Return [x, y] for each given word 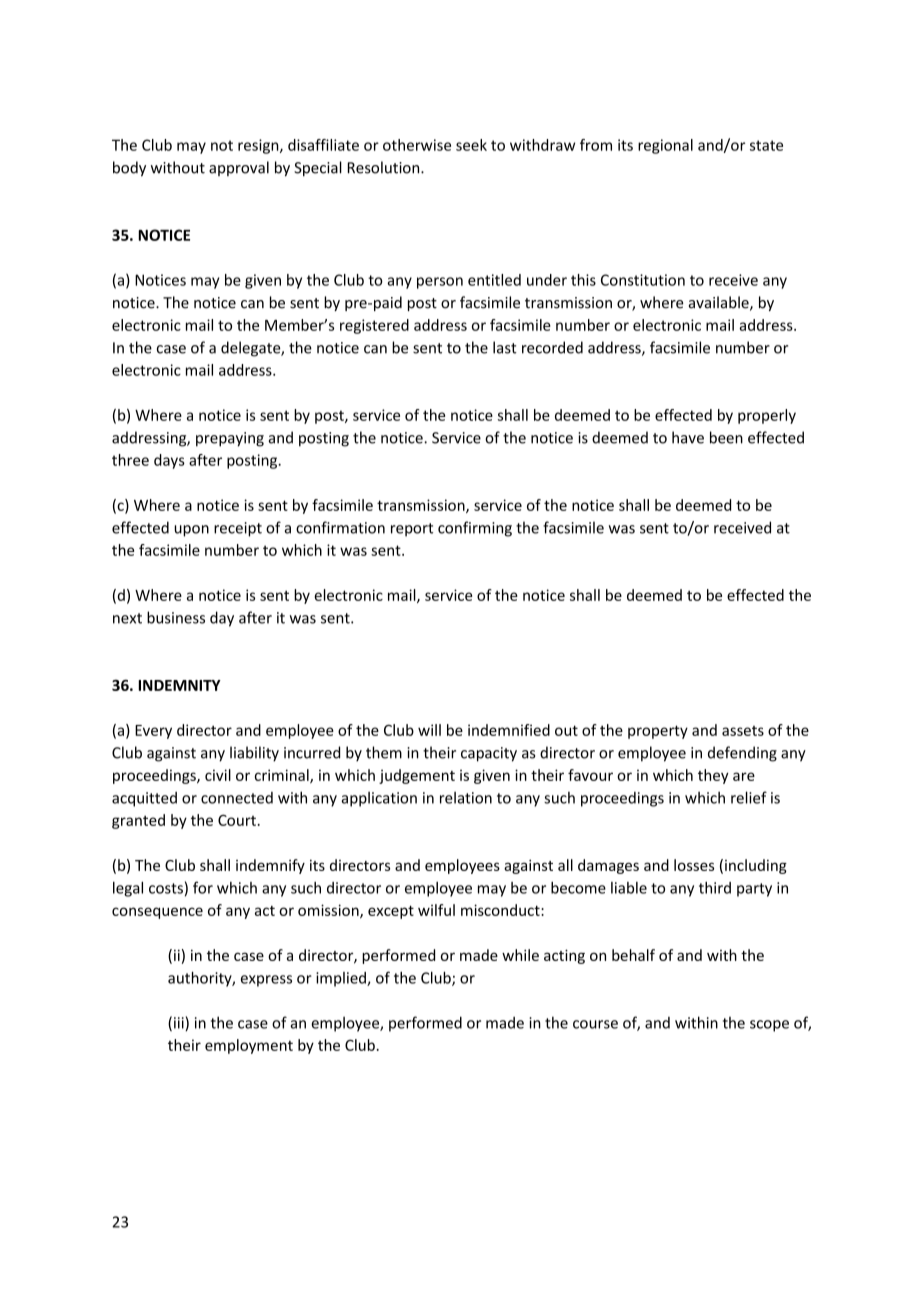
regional [665, 146]
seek [471, 145]
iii [180, 1024]
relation [466, 797]
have [688, 437]
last [505, 347]
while [520, 955]
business [176, 617]
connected [237, 798]
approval [239, 168]
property [658, 732]
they [713, 776]
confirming [475, 529]
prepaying [230, 439]
